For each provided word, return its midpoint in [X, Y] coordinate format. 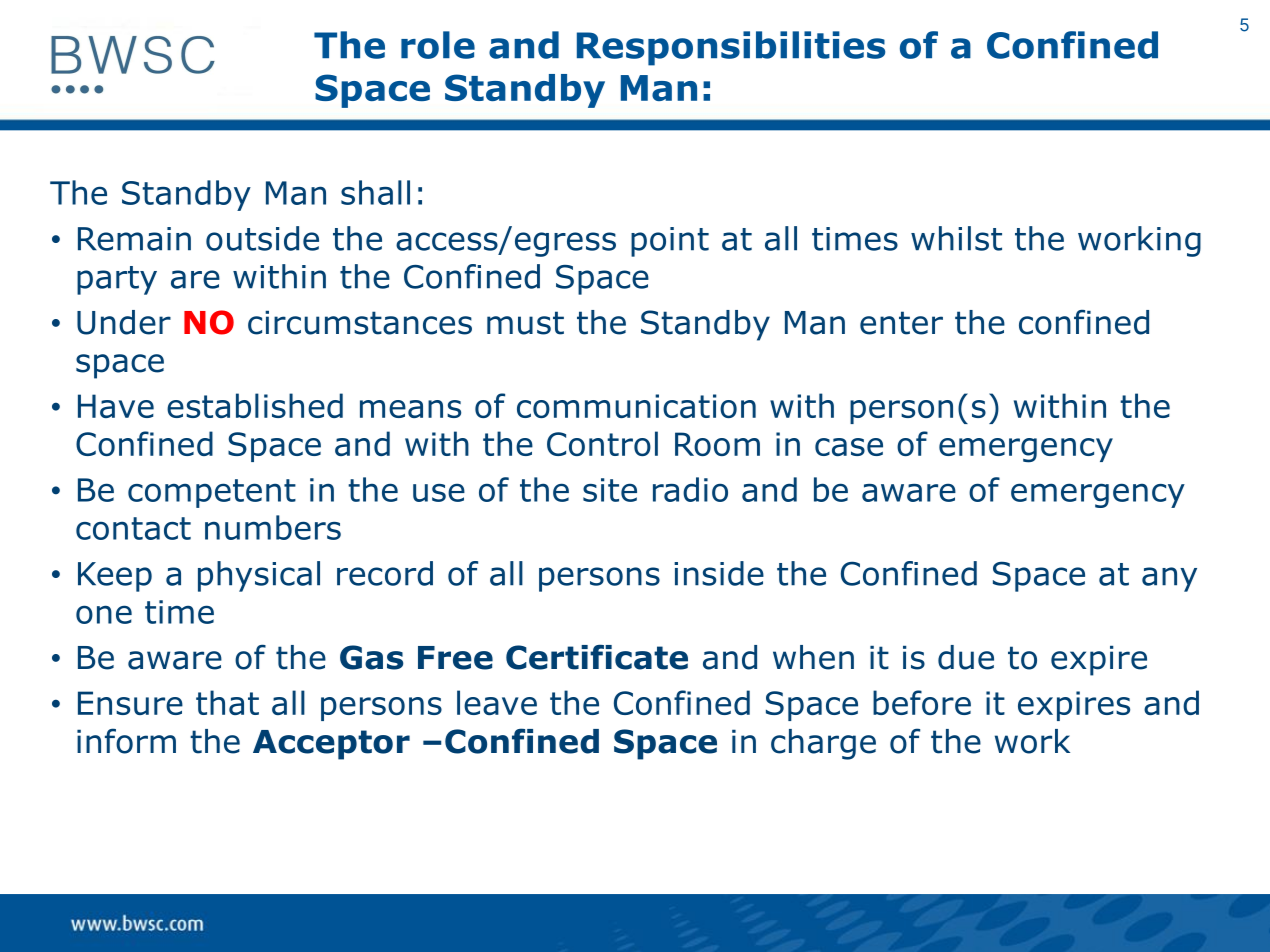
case [849, 447]
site [610, 490]
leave [497, 702]
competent [212, 493]
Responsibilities [731, 48]
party [117, 280]
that [227, 702]
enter [901, 323]
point [670, 242]
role [438, 45]
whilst [956, 238]
